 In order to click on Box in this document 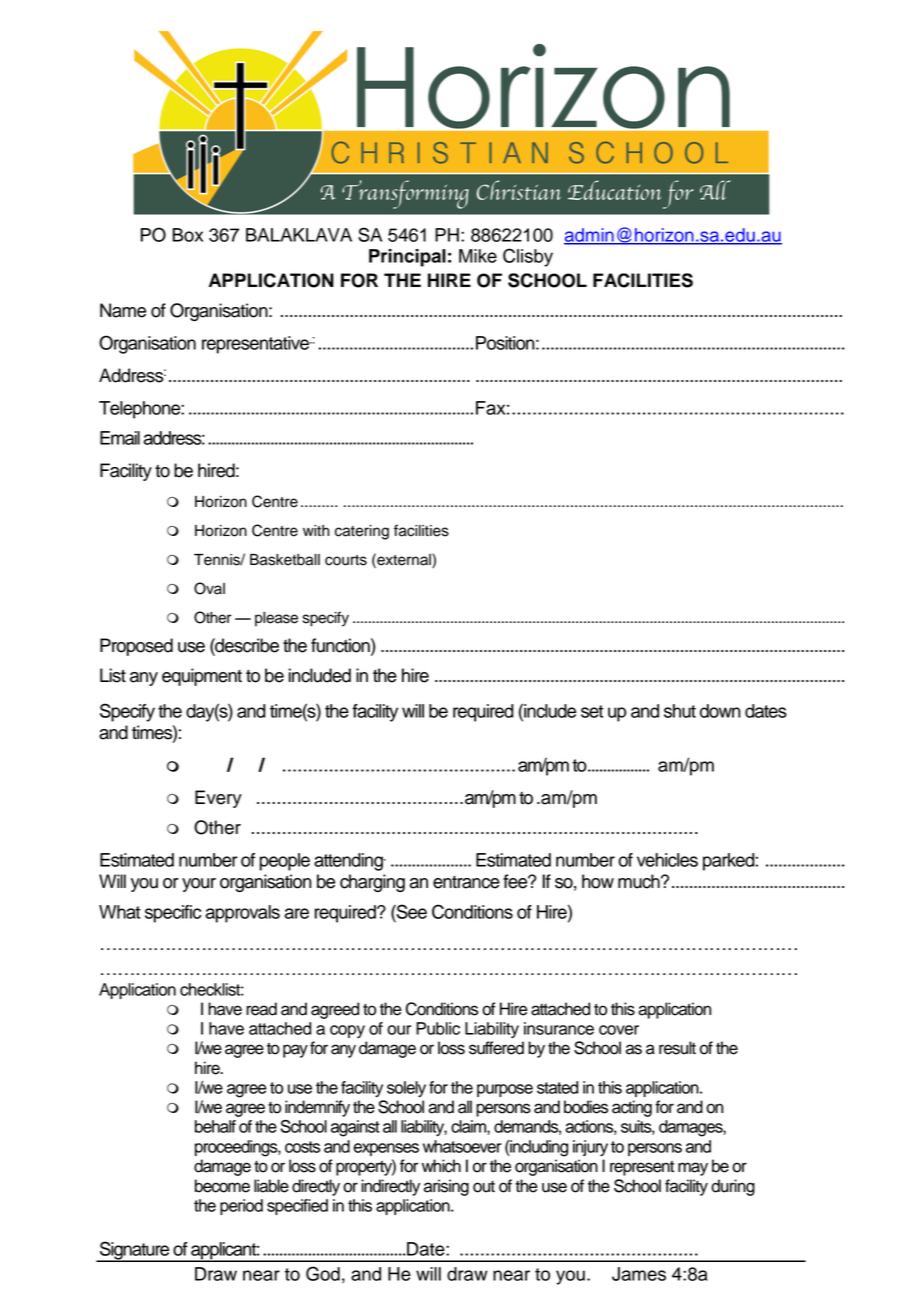, I will do `click(187, 235)`.
